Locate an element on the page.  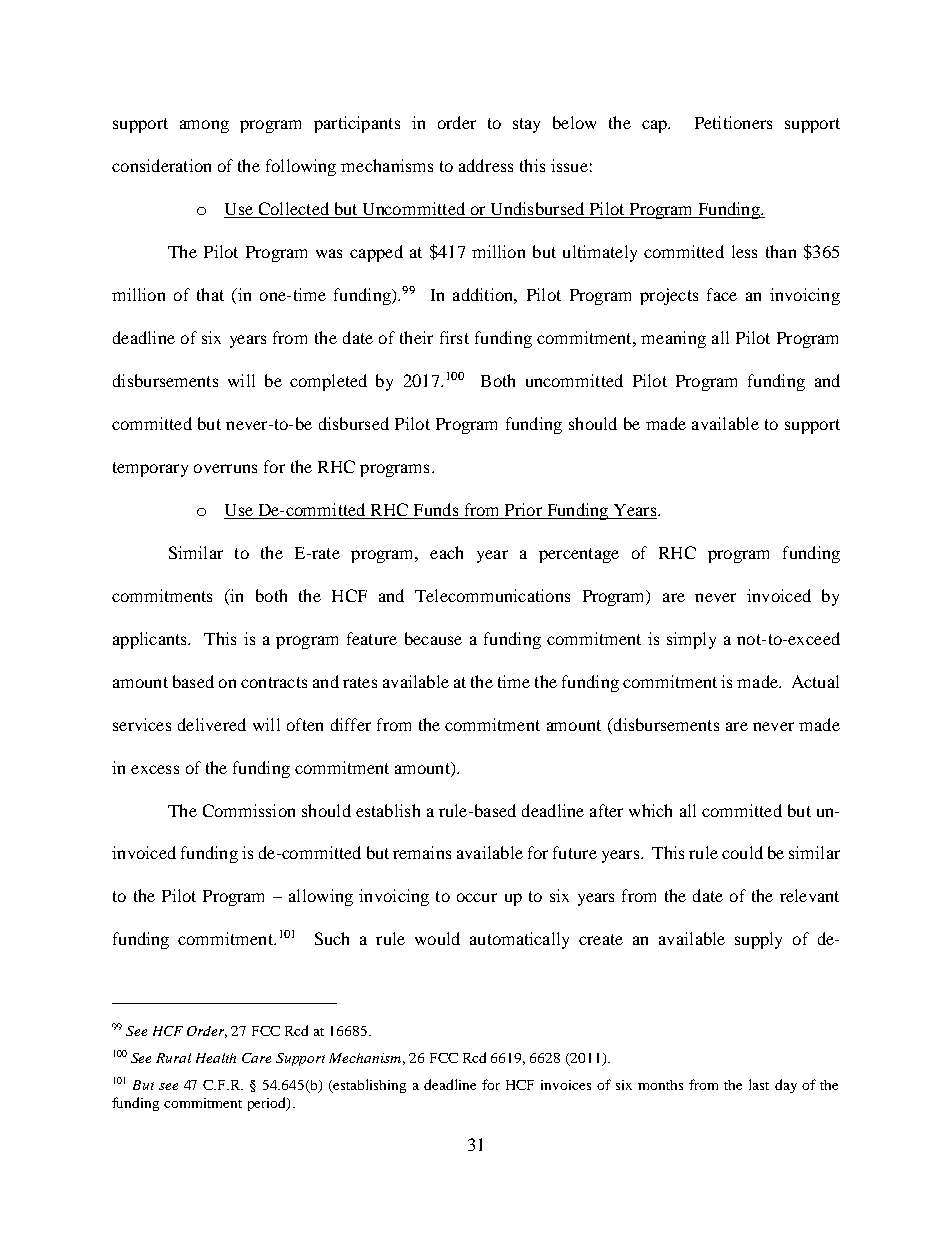
among is located at coordinates (204, 126).
